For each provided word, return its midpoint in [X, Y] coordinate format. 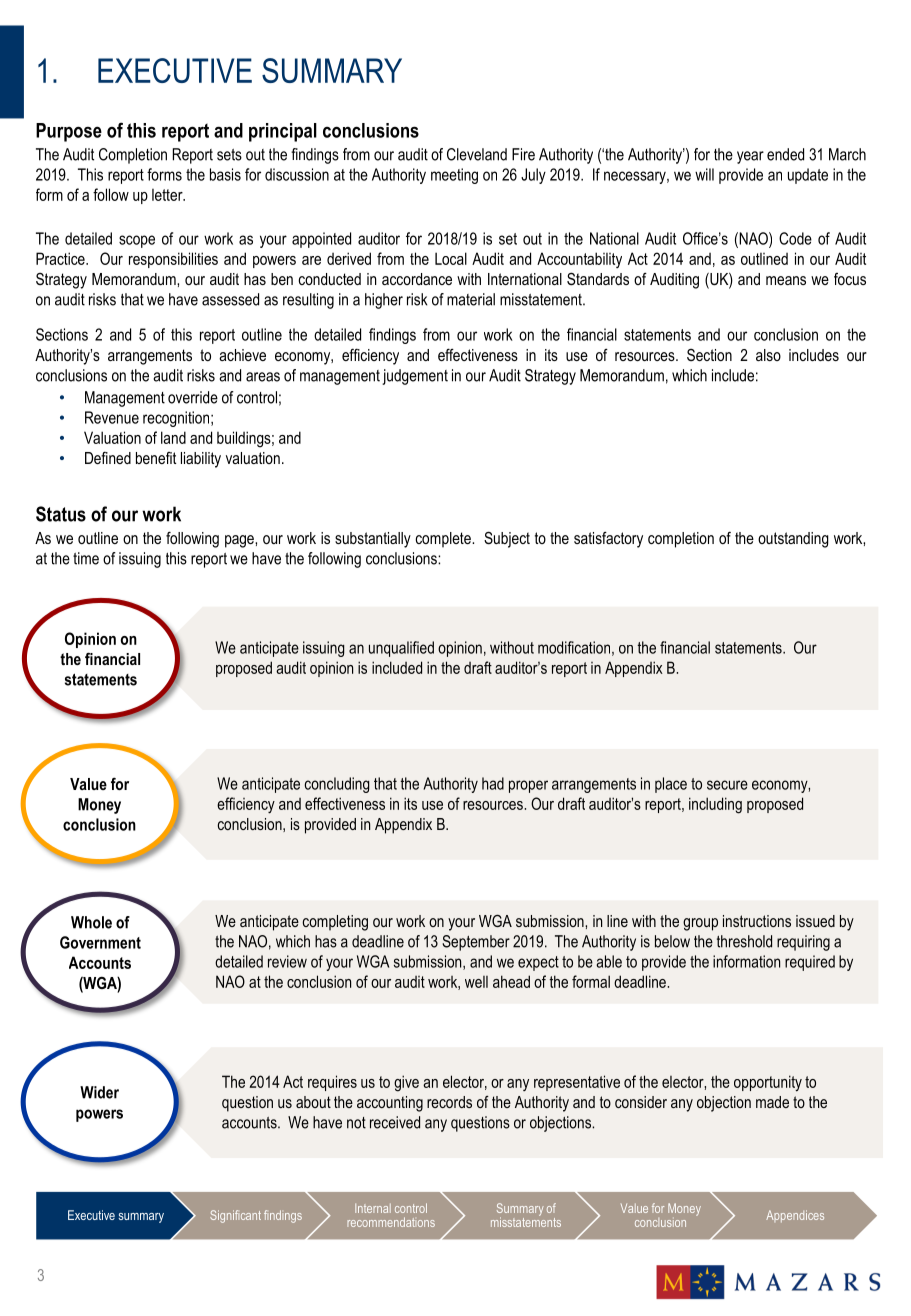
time [86, 558]
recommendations [391, 1222]
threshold [744, 941]
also [768, 355]
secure [727, 785]
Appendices [795, 1216]
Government [100, 942]
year [750, 157]
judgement [415, 377]
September [476, 943]
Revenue [112, 417]
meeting [454, 176]
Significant [235, 1216]
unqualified [401, 649]
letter [168, 195]
